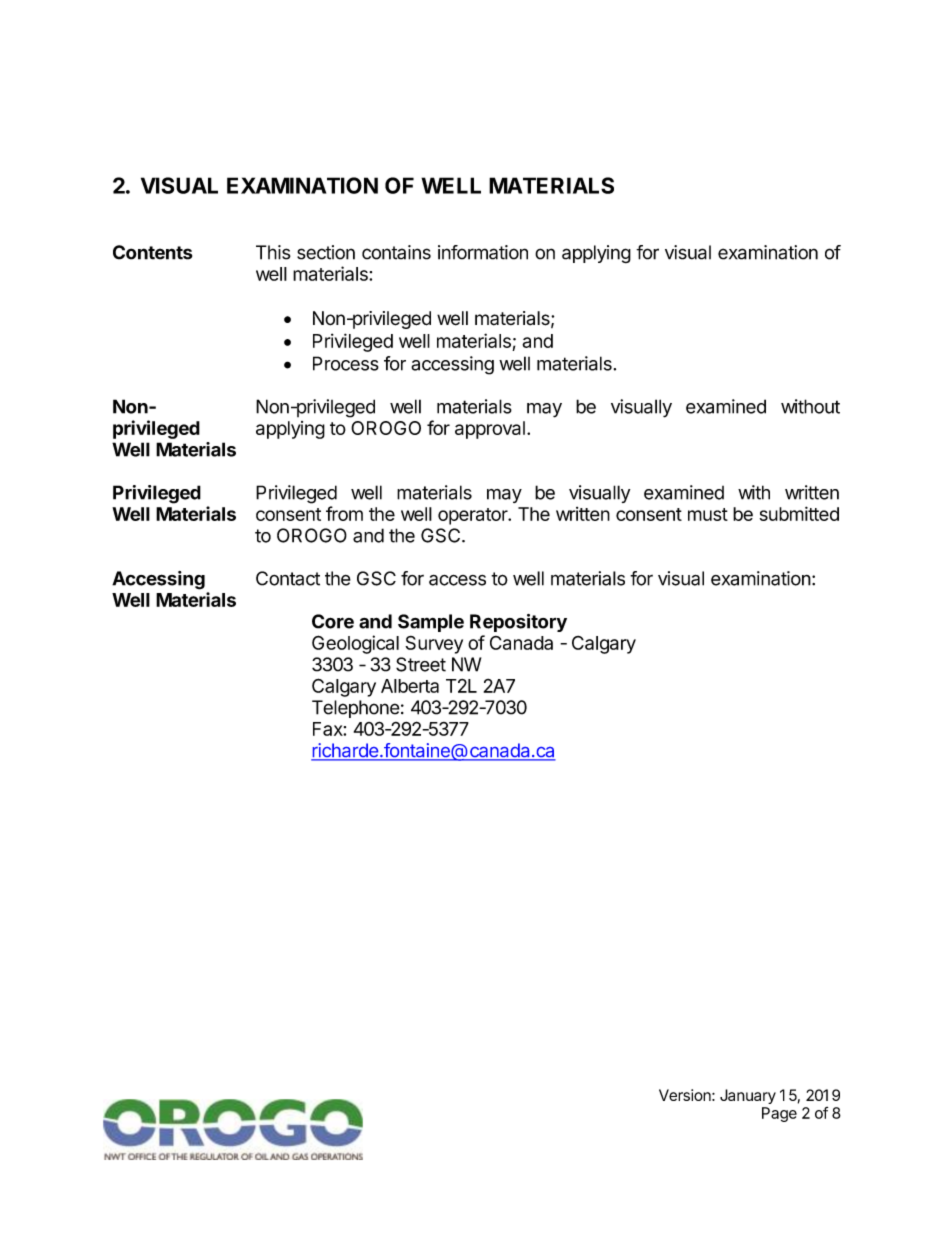 This screenshot has width=952, height=1233. Describe the element at coordinates (410, 686) in the screenshot. I see `Alberta` at that location.
